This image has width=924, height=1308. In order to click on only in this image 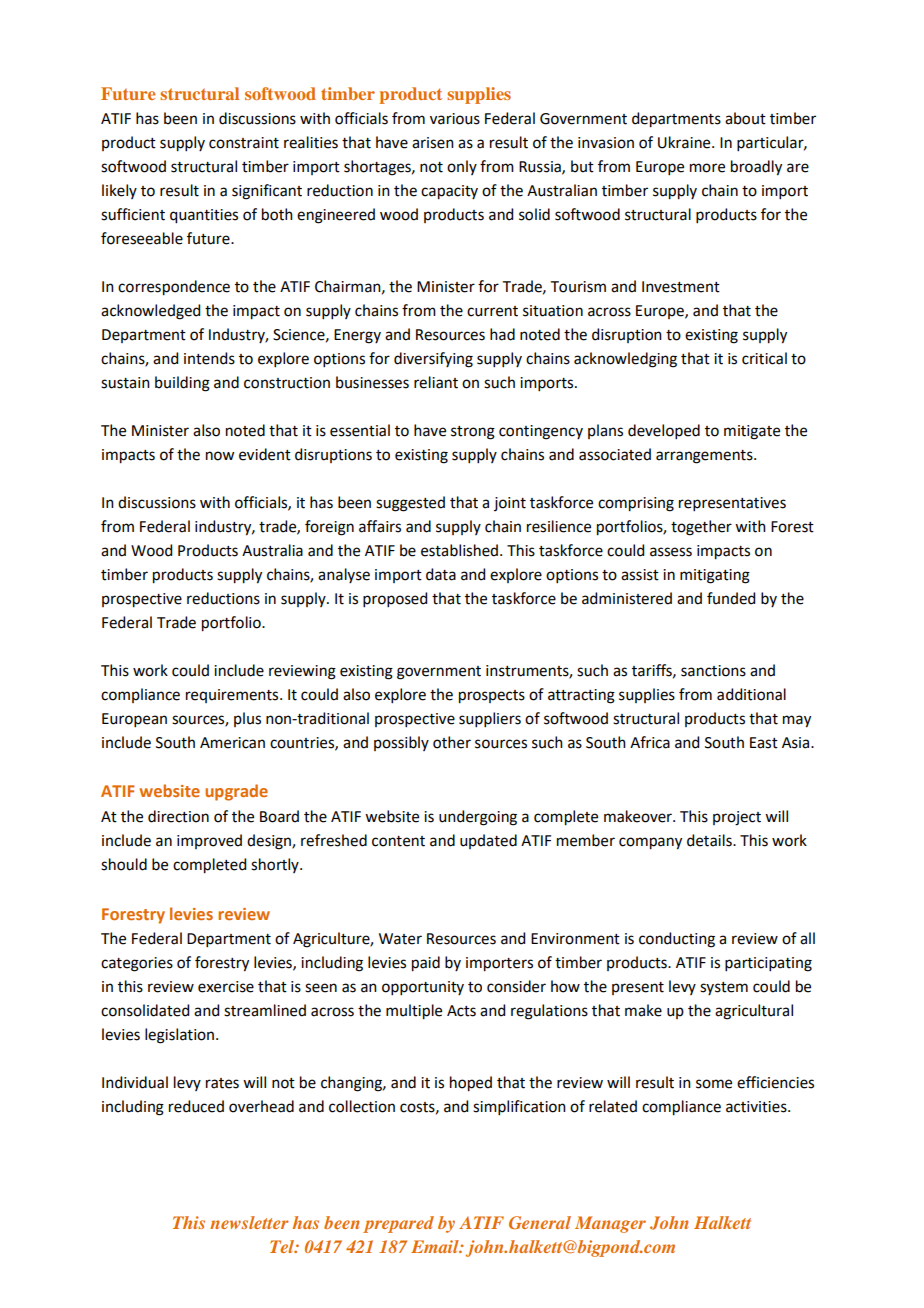, I will do `click(462, 167)`.
